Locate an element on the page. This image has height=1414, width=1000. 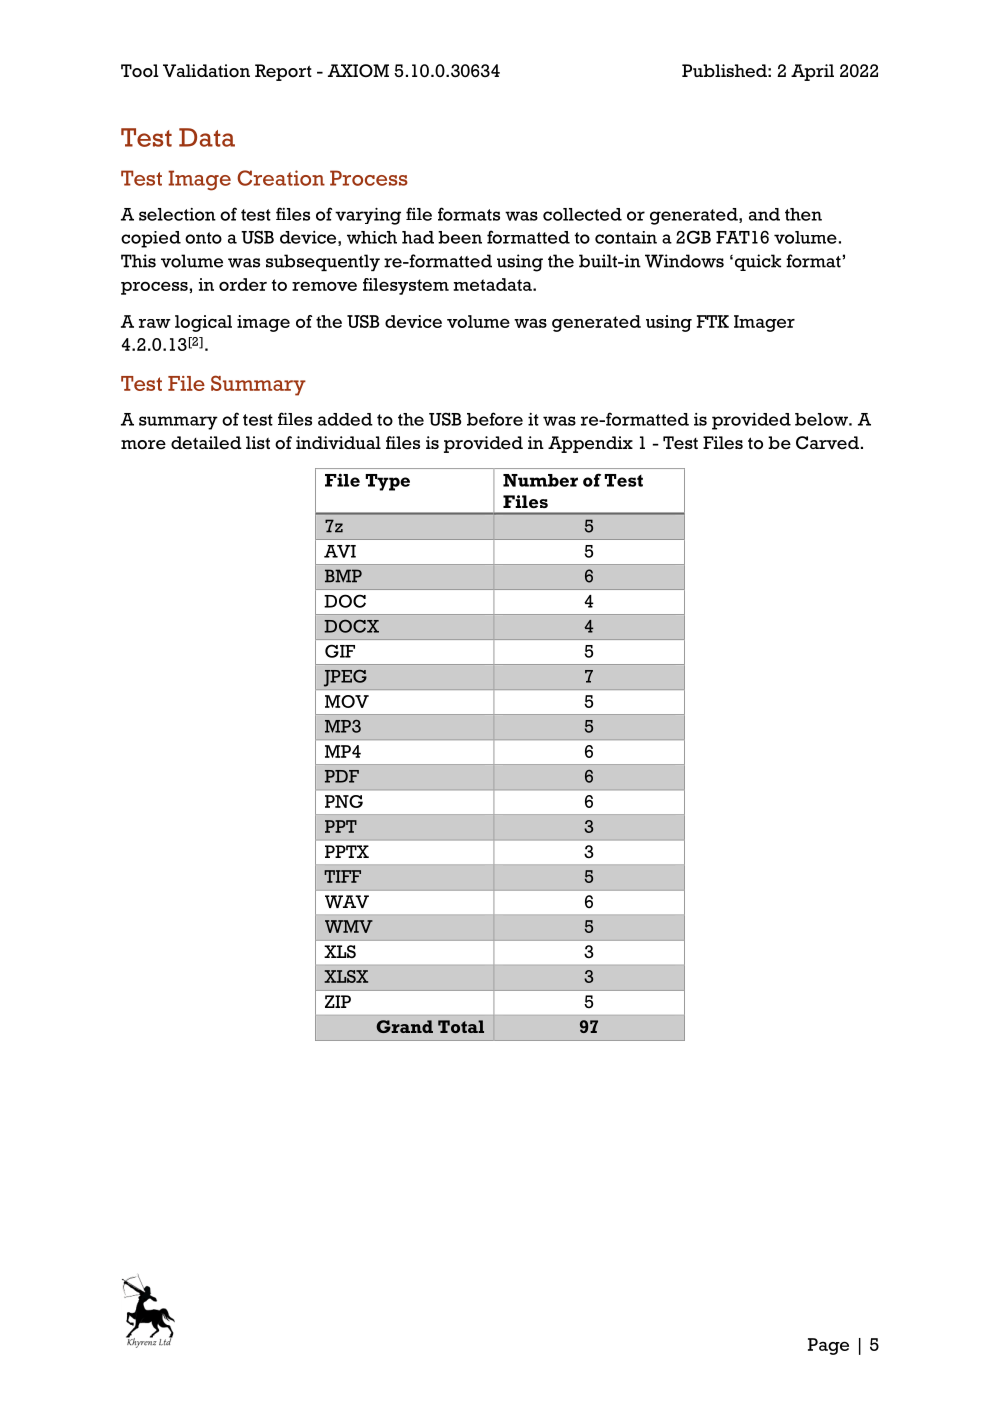
Total is located at coordinates (461, 1026).
